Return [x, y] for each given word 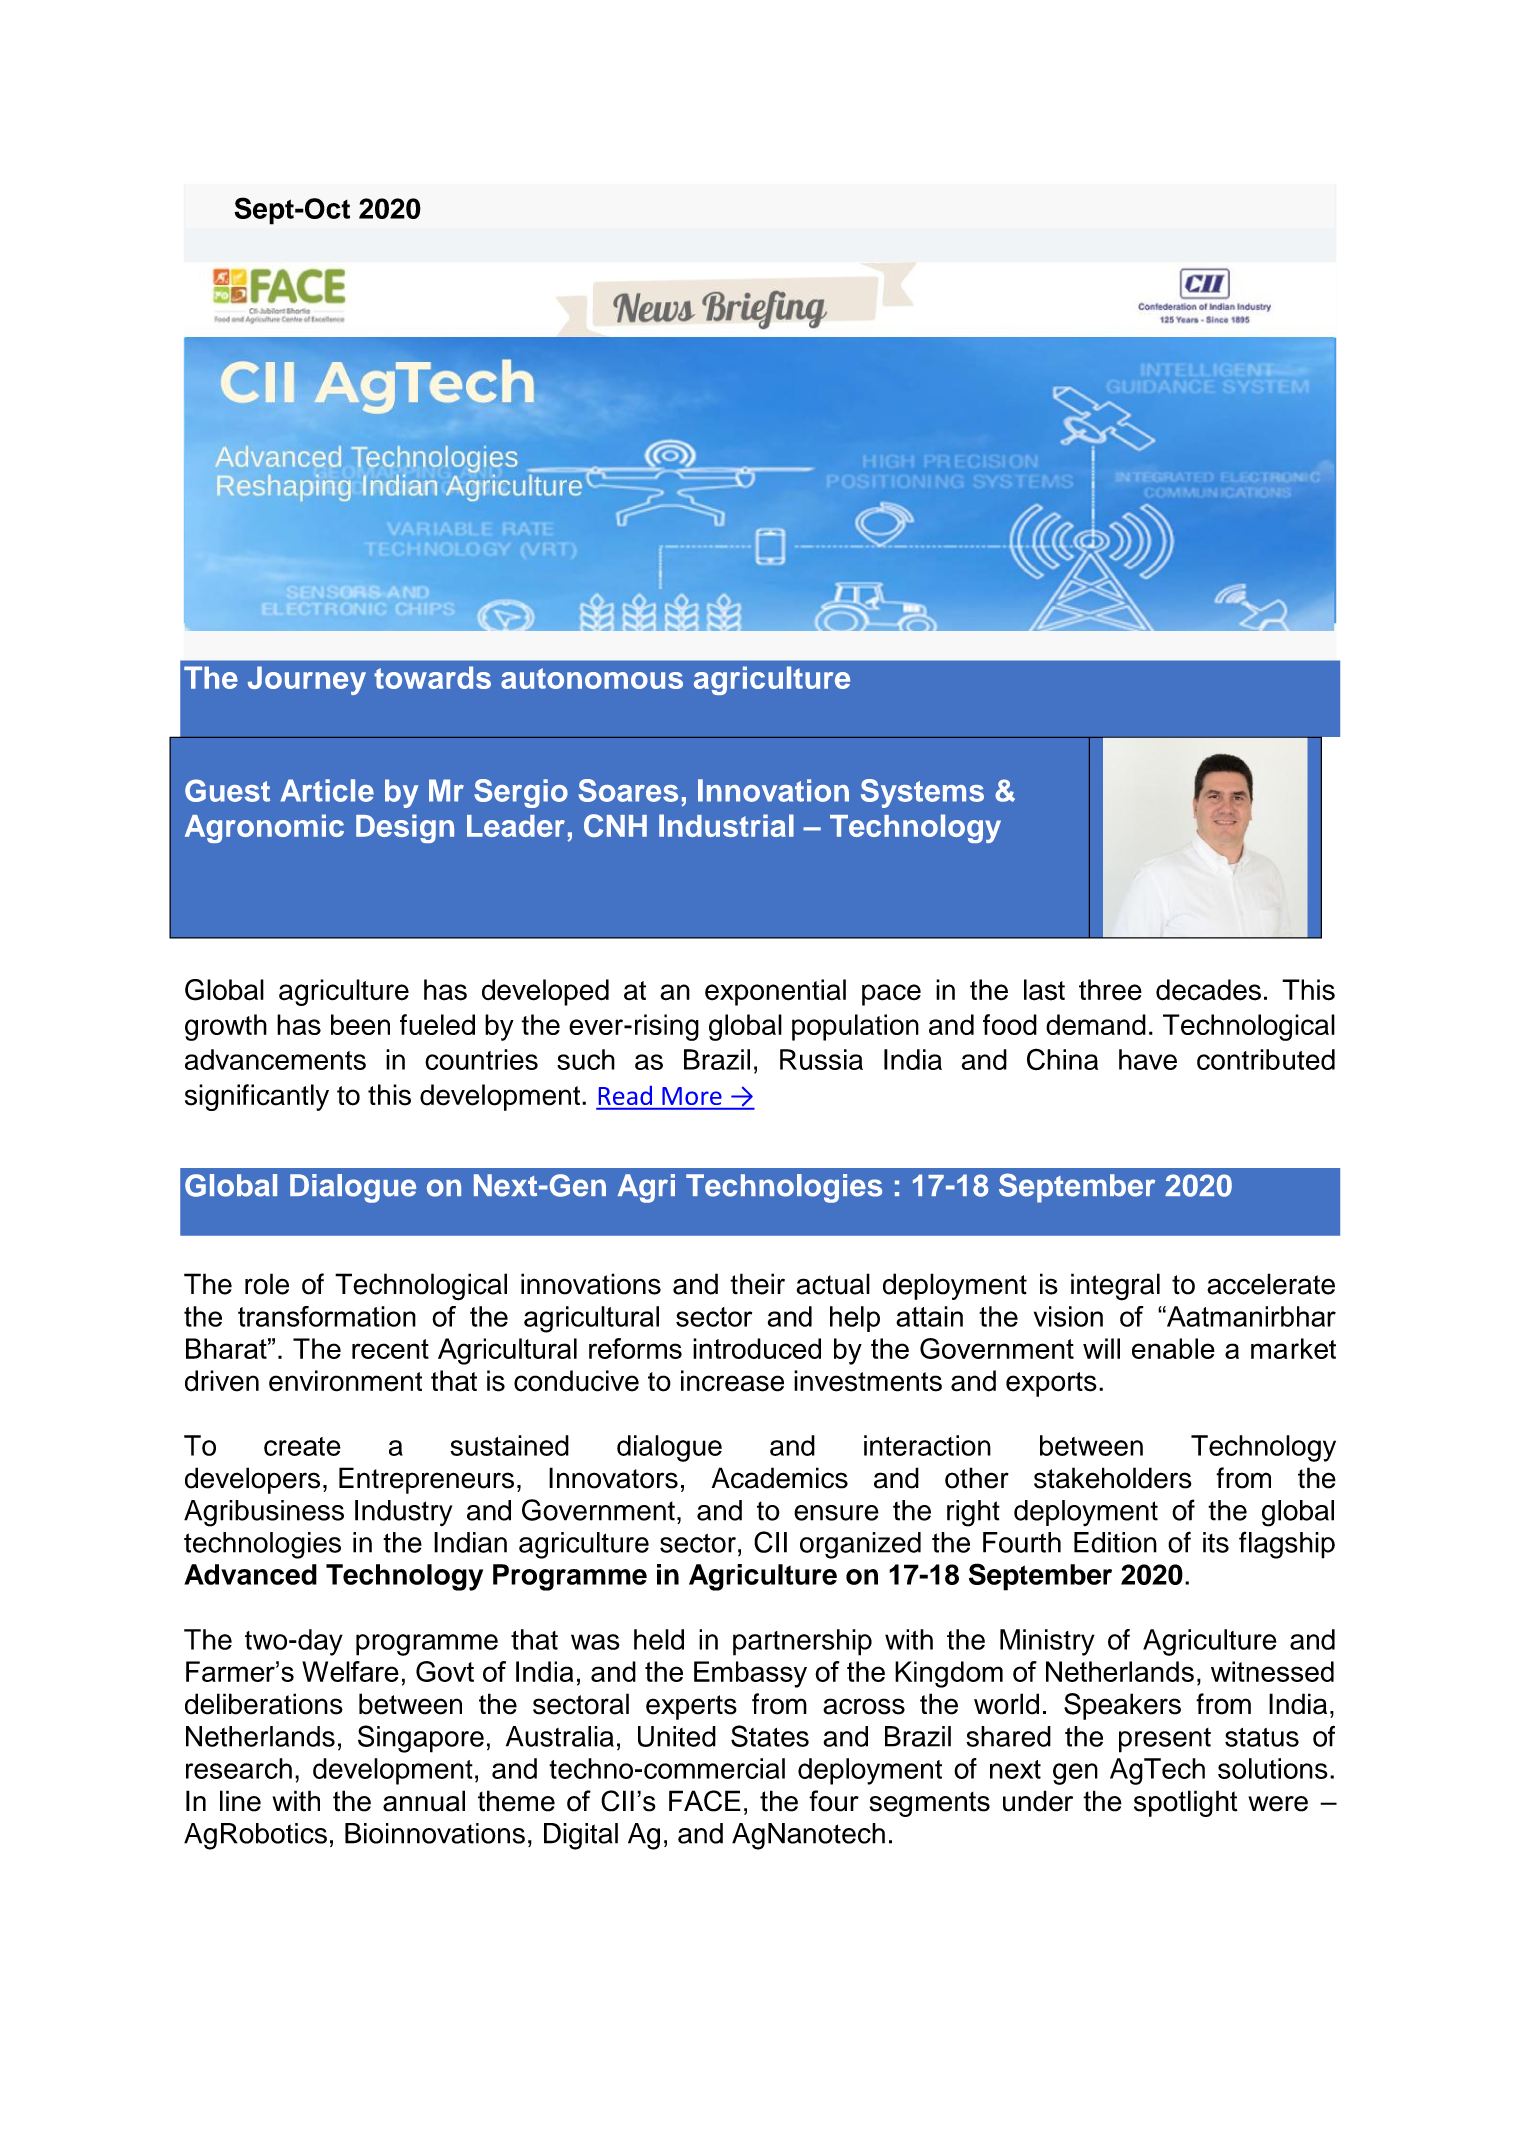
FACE [705, 1801]
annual [424, 1801]
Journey [307, 680]
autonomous [592, 678]
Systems [922, 793]
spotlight [1186, 1803]
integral [1115, 1287]
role [267, 1284]
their [757, 1284]
